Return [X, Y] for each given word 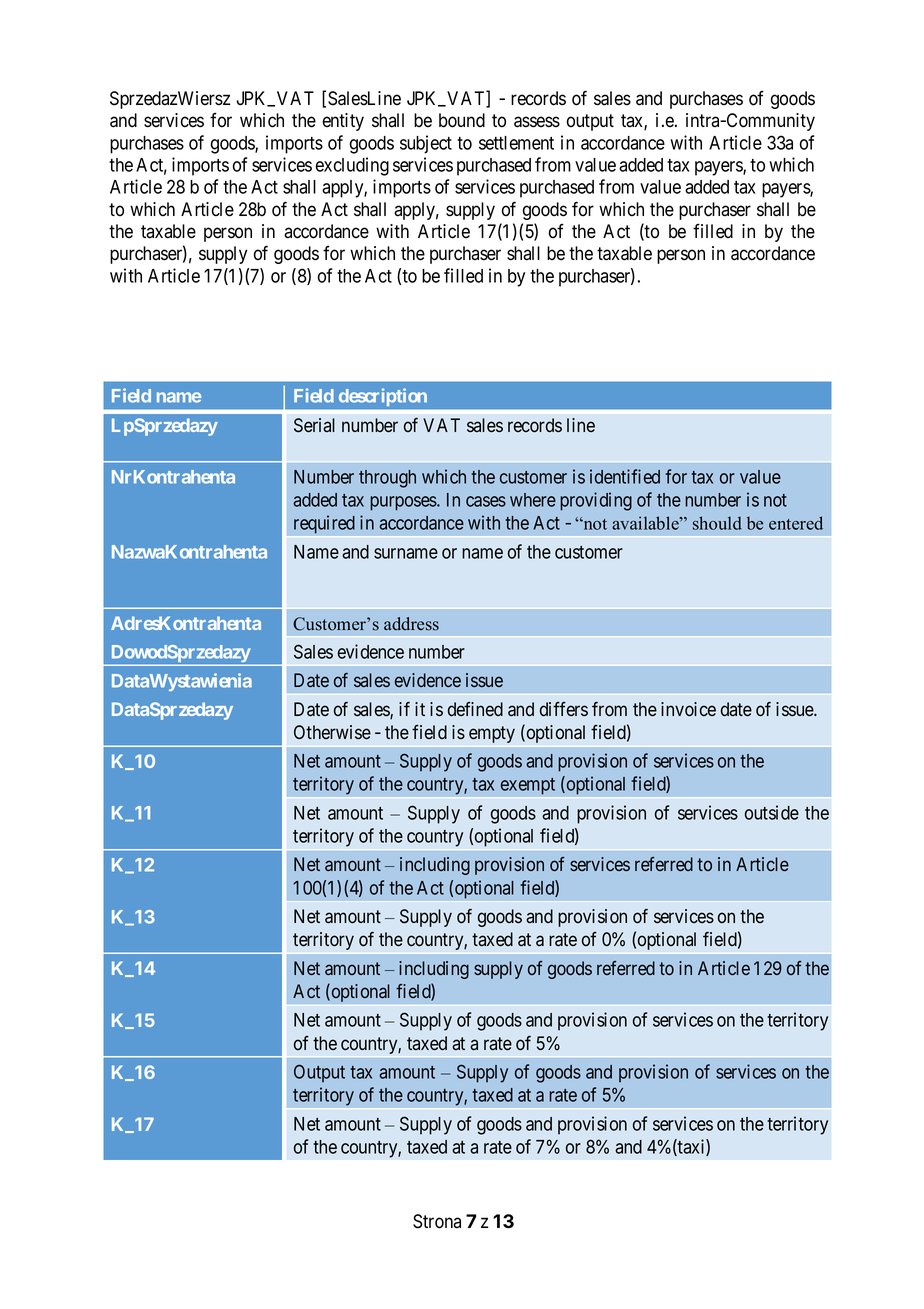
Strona [437, 1221]
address [411, 624]
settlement [516, 143]
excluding [352, 166]
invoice [688, 709]
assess [537, 122]
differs [564, 709]
